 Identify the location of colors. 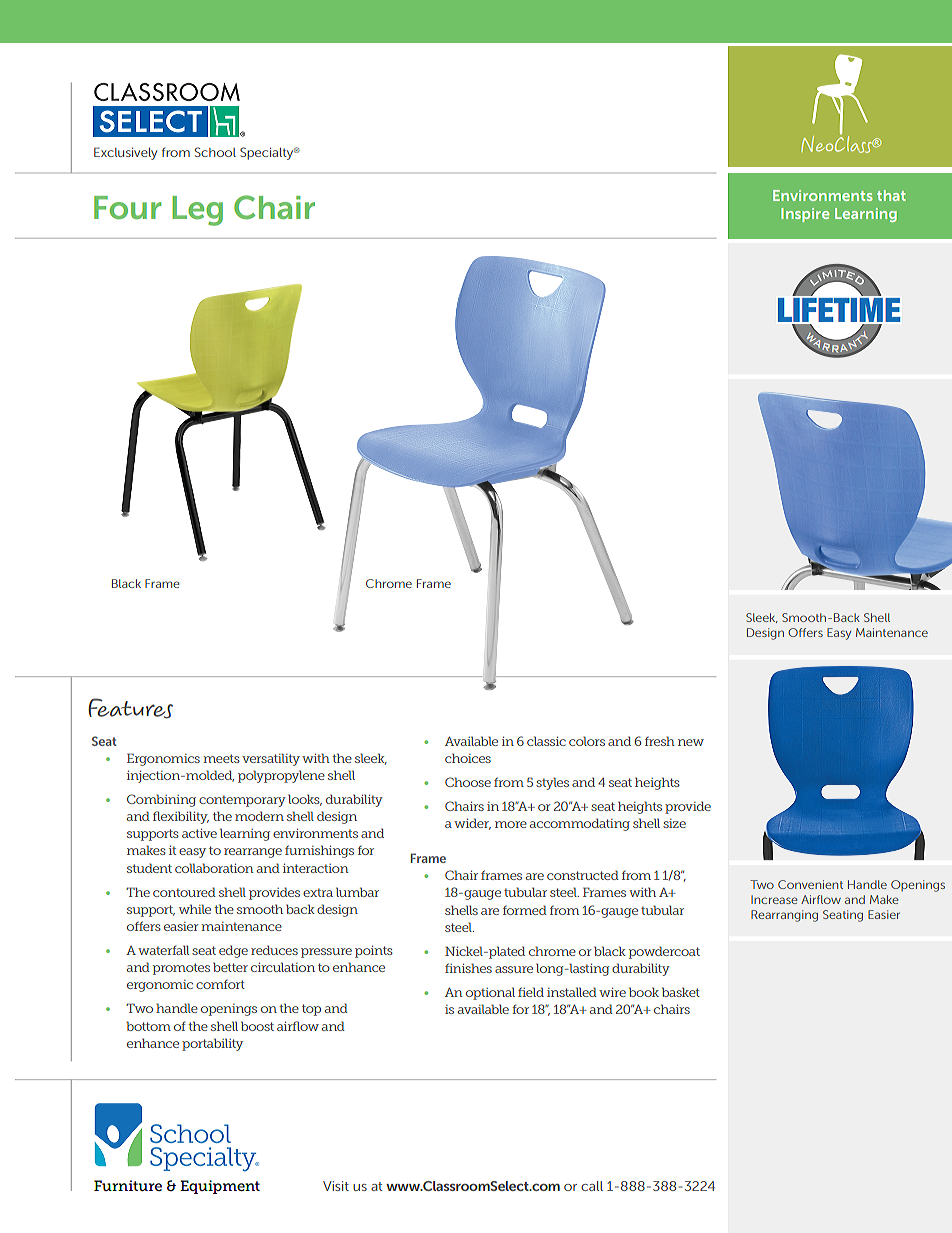
(587, 741).
